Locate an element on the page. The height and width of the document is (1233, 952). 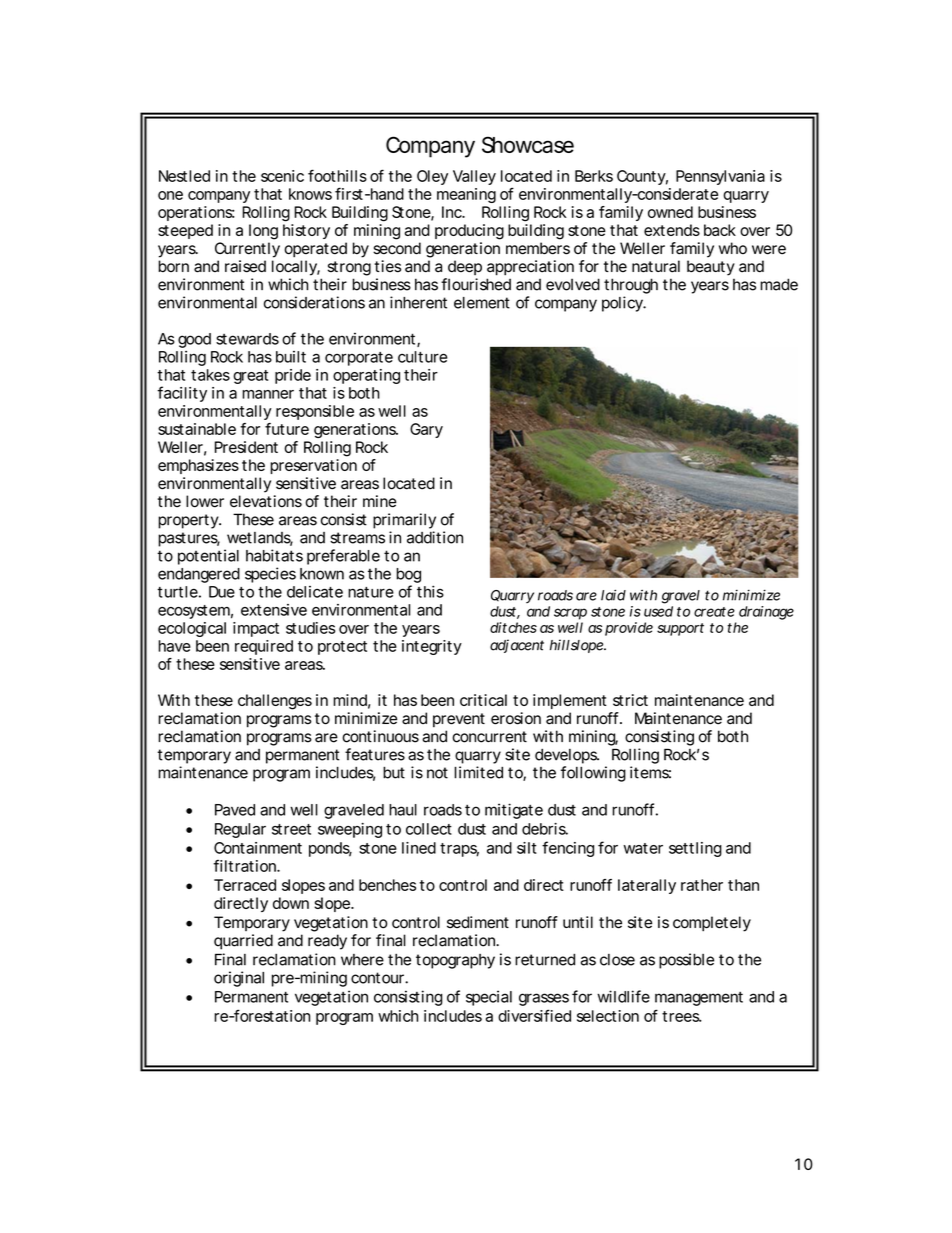
Valley is located at coordinates (474, 177).
